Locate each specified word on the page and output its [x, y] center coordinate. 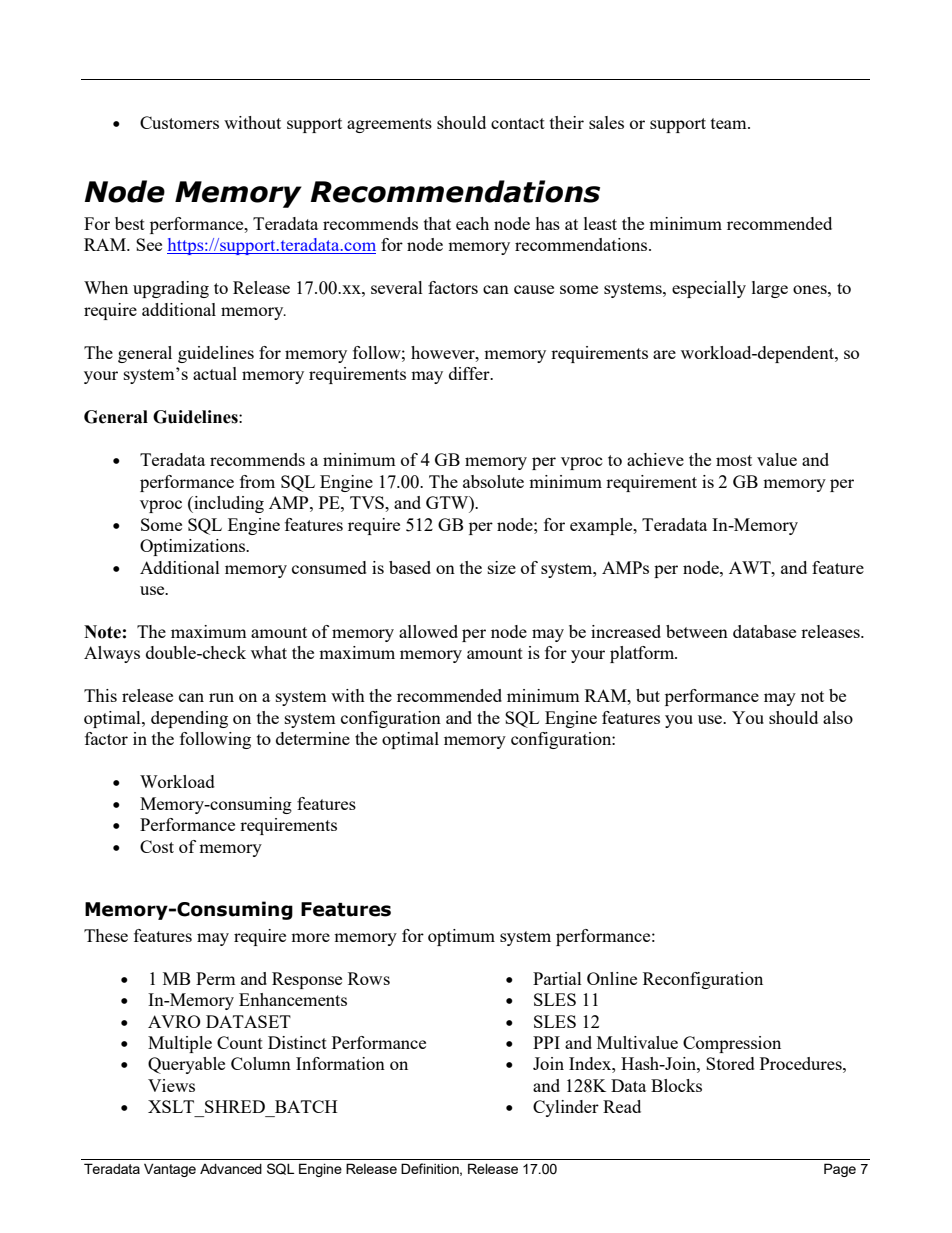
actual [215, 373]
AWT [751, 567]
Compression [732, 1044]
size [502, 567]
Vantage [170, 1170]
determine [313, 738]
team [730, 123]
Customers [179, 122]
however [444, 352]
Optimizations [194, 547]
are [664, 354]
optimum [461, 937]
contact [518, 123]
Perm [216, 978]
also [838, 717]
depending [189, 719]
